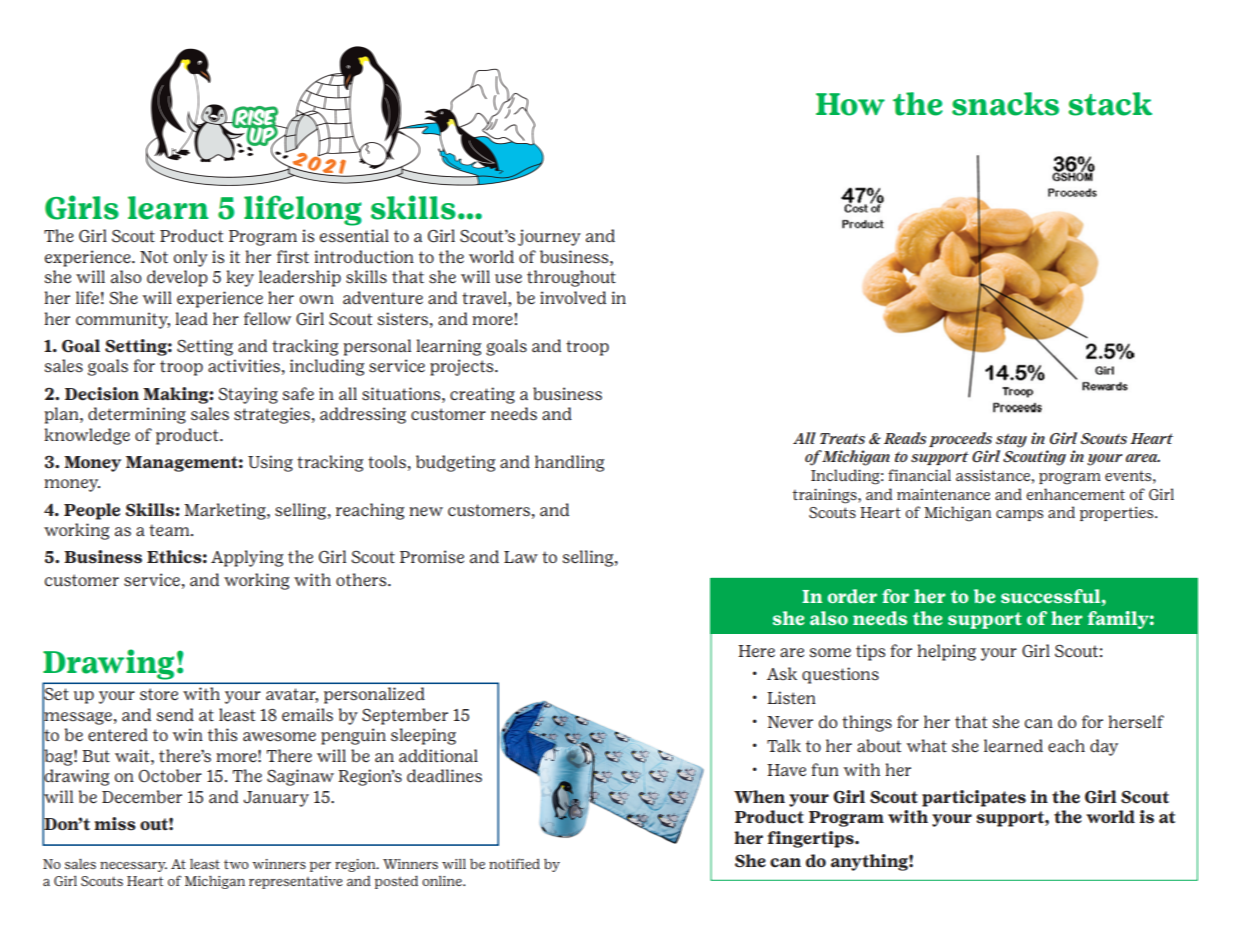  Describe the element at coordinates (782, 673) in the document. I see `Ask` at that location.
